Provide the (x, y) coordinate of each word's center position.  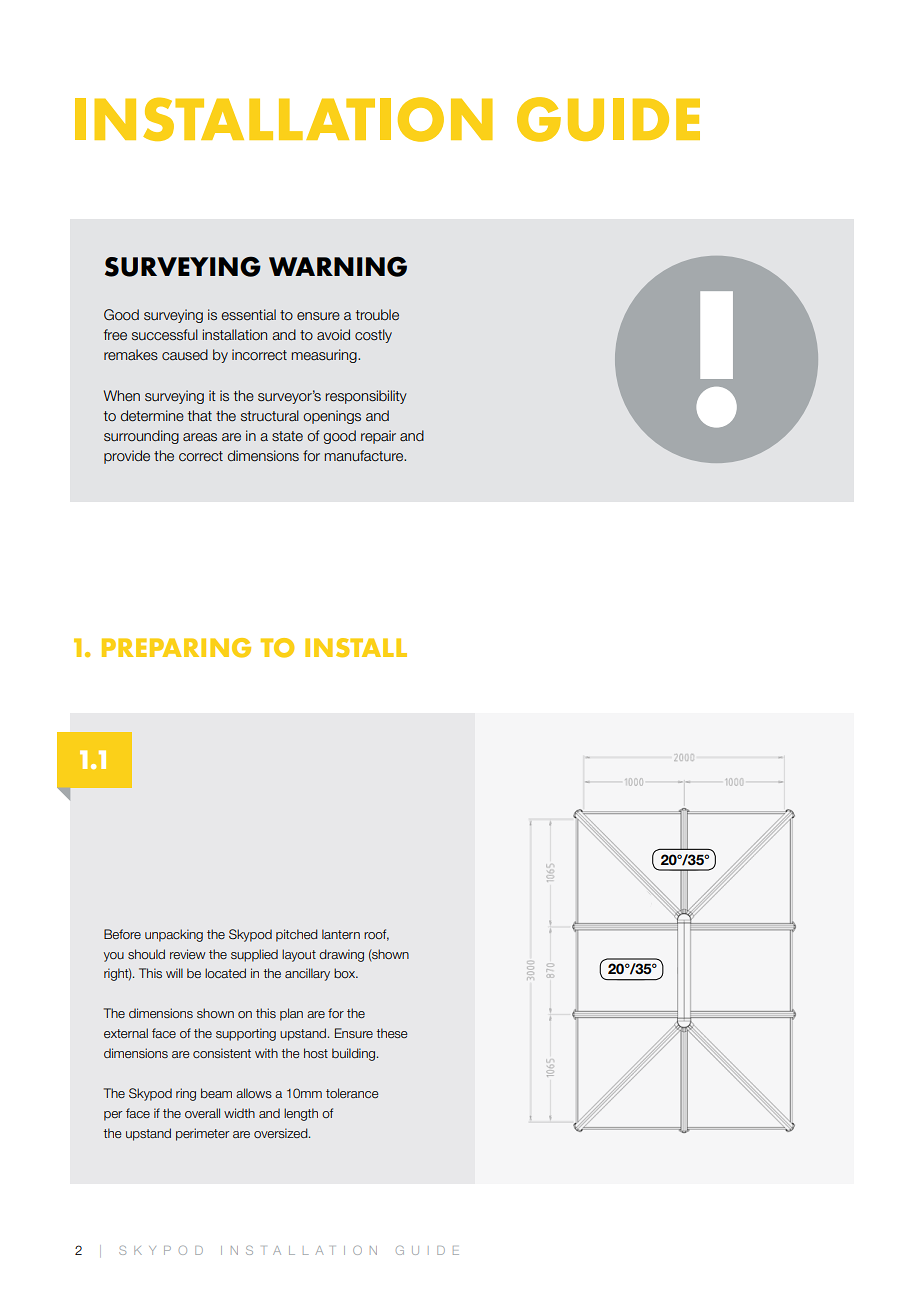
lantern (341, 934)
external (126, 1033)
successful (165, 335)
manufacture (365, 456)
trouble (377, 315)
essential (248, 315)
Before (122, 934)
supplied (254, 955)
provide (127, 457)
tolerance (352, 1093)
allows (254, 1093)
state (287, 436)
